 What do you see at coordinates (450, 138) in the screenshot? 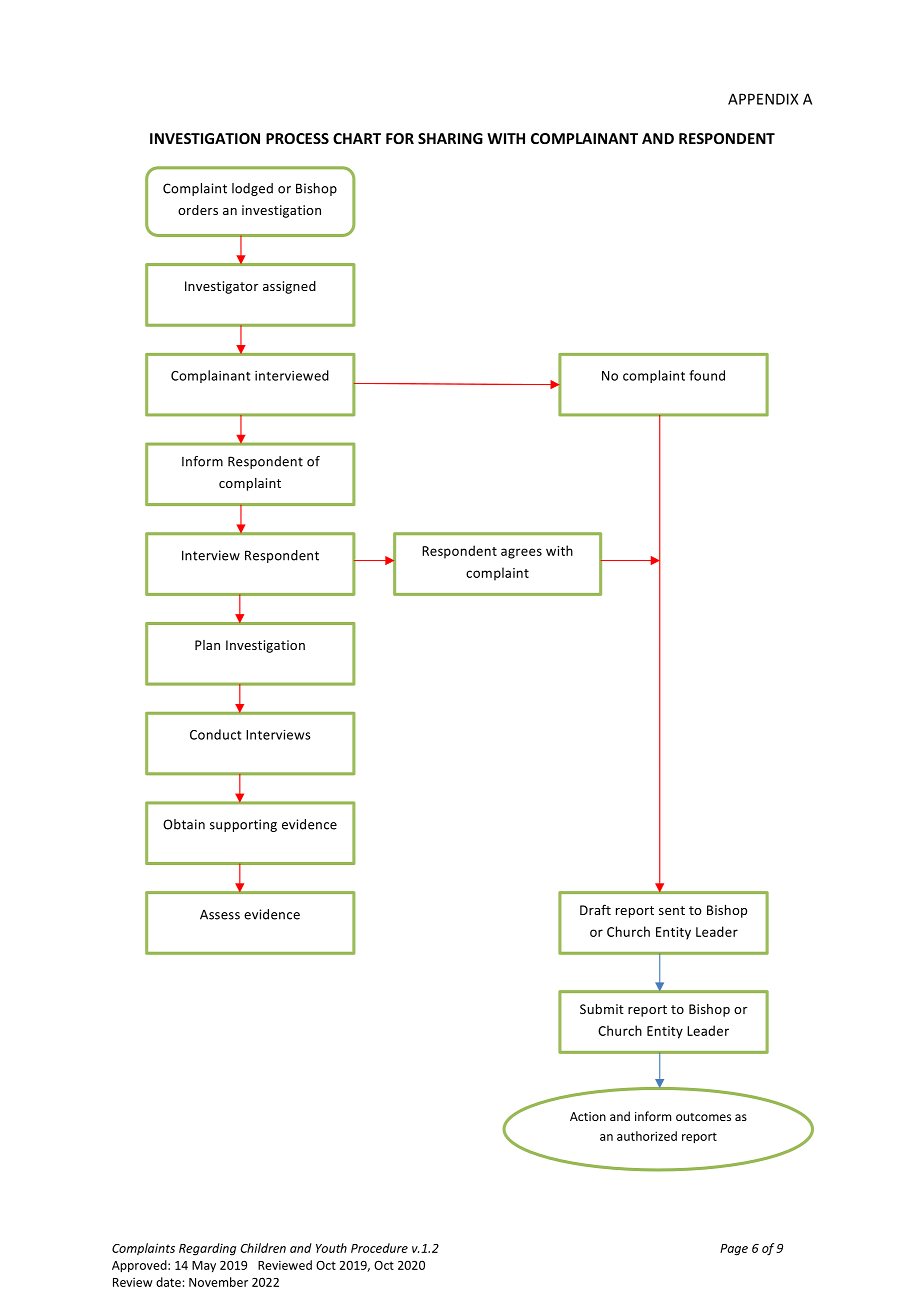
I see `SHARING` at bounding box center [450, 138].
